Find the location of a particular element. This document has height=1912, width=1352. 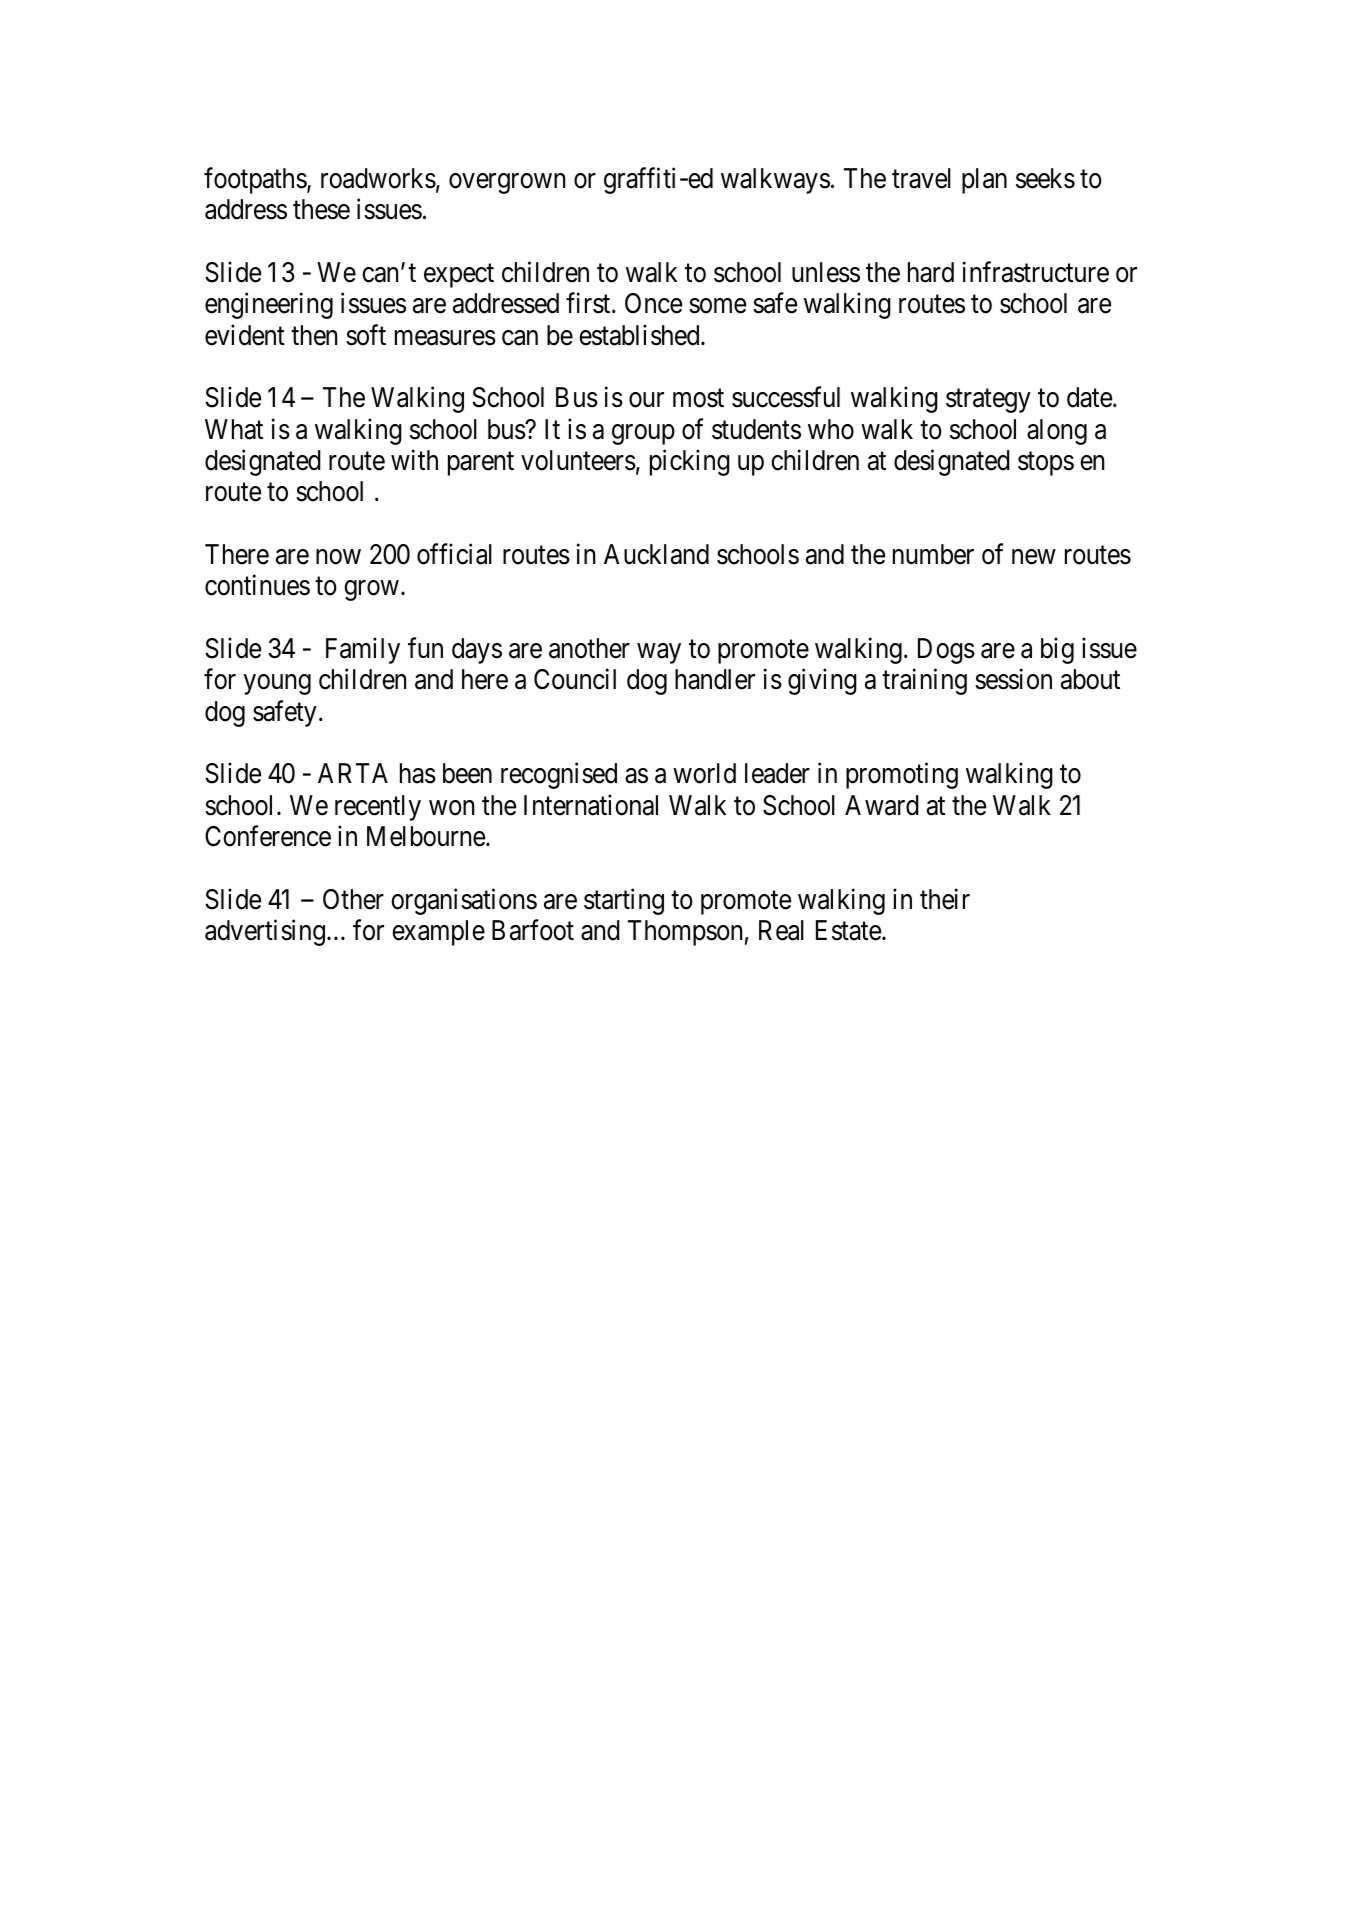

plan is located at coordinates (984, 181).
